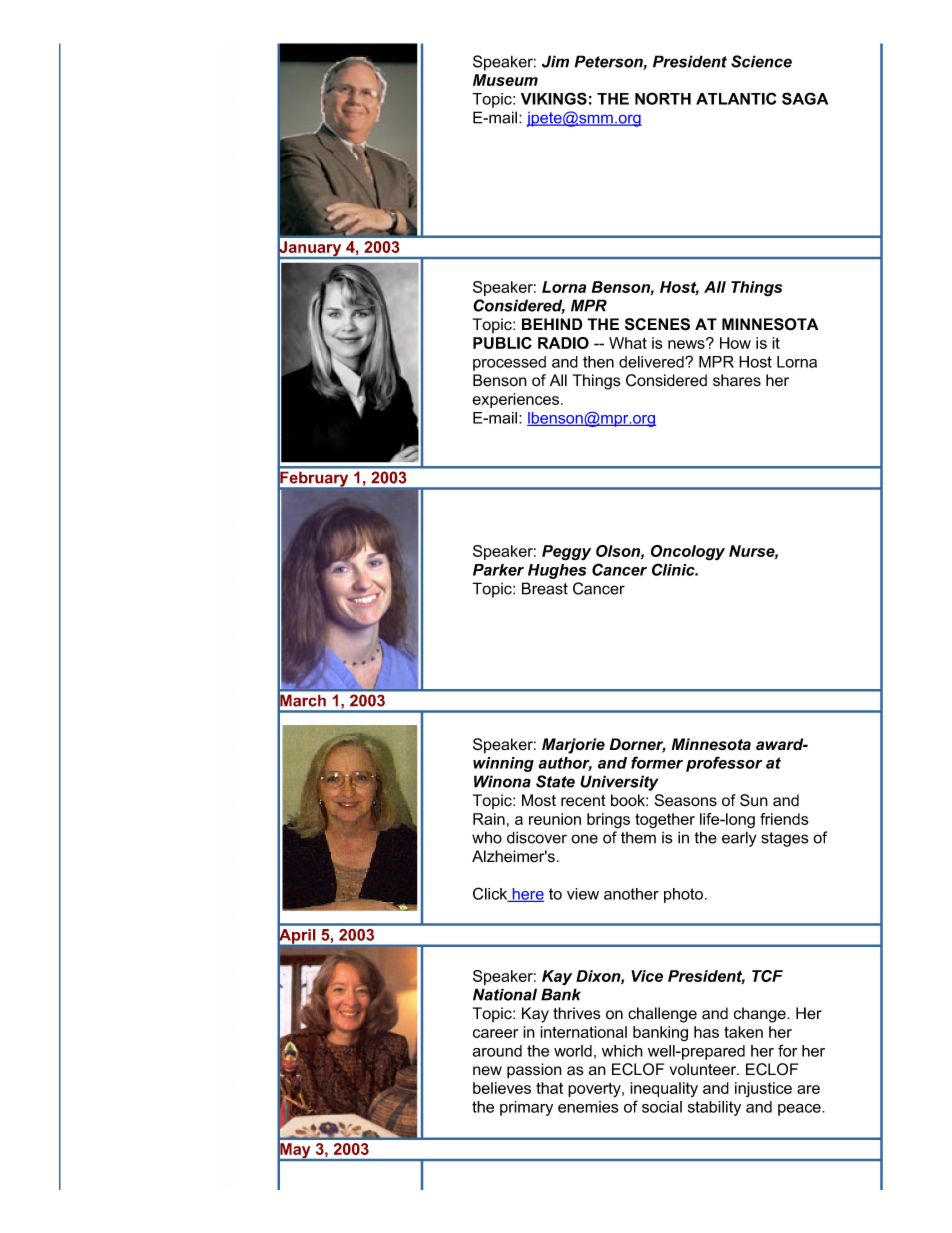 The width and height of the document is (952, 1233). I want to click on professor, so click(724, 764).
